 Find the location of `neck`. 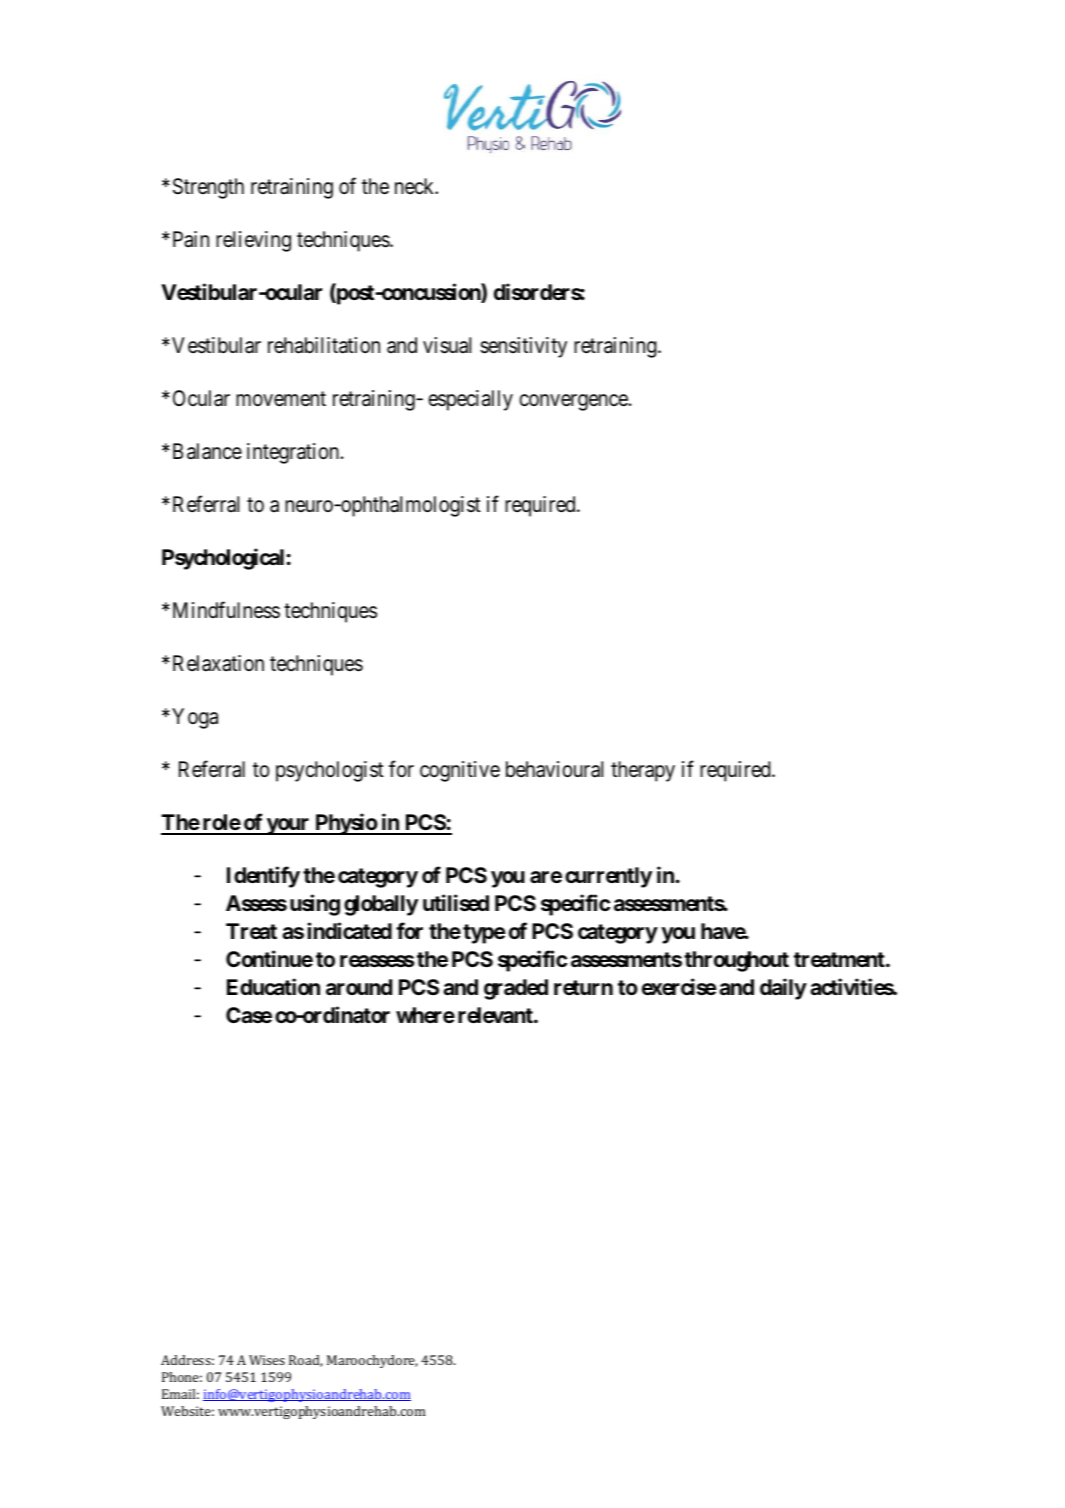

neck is located at coordinates (416, 186).
